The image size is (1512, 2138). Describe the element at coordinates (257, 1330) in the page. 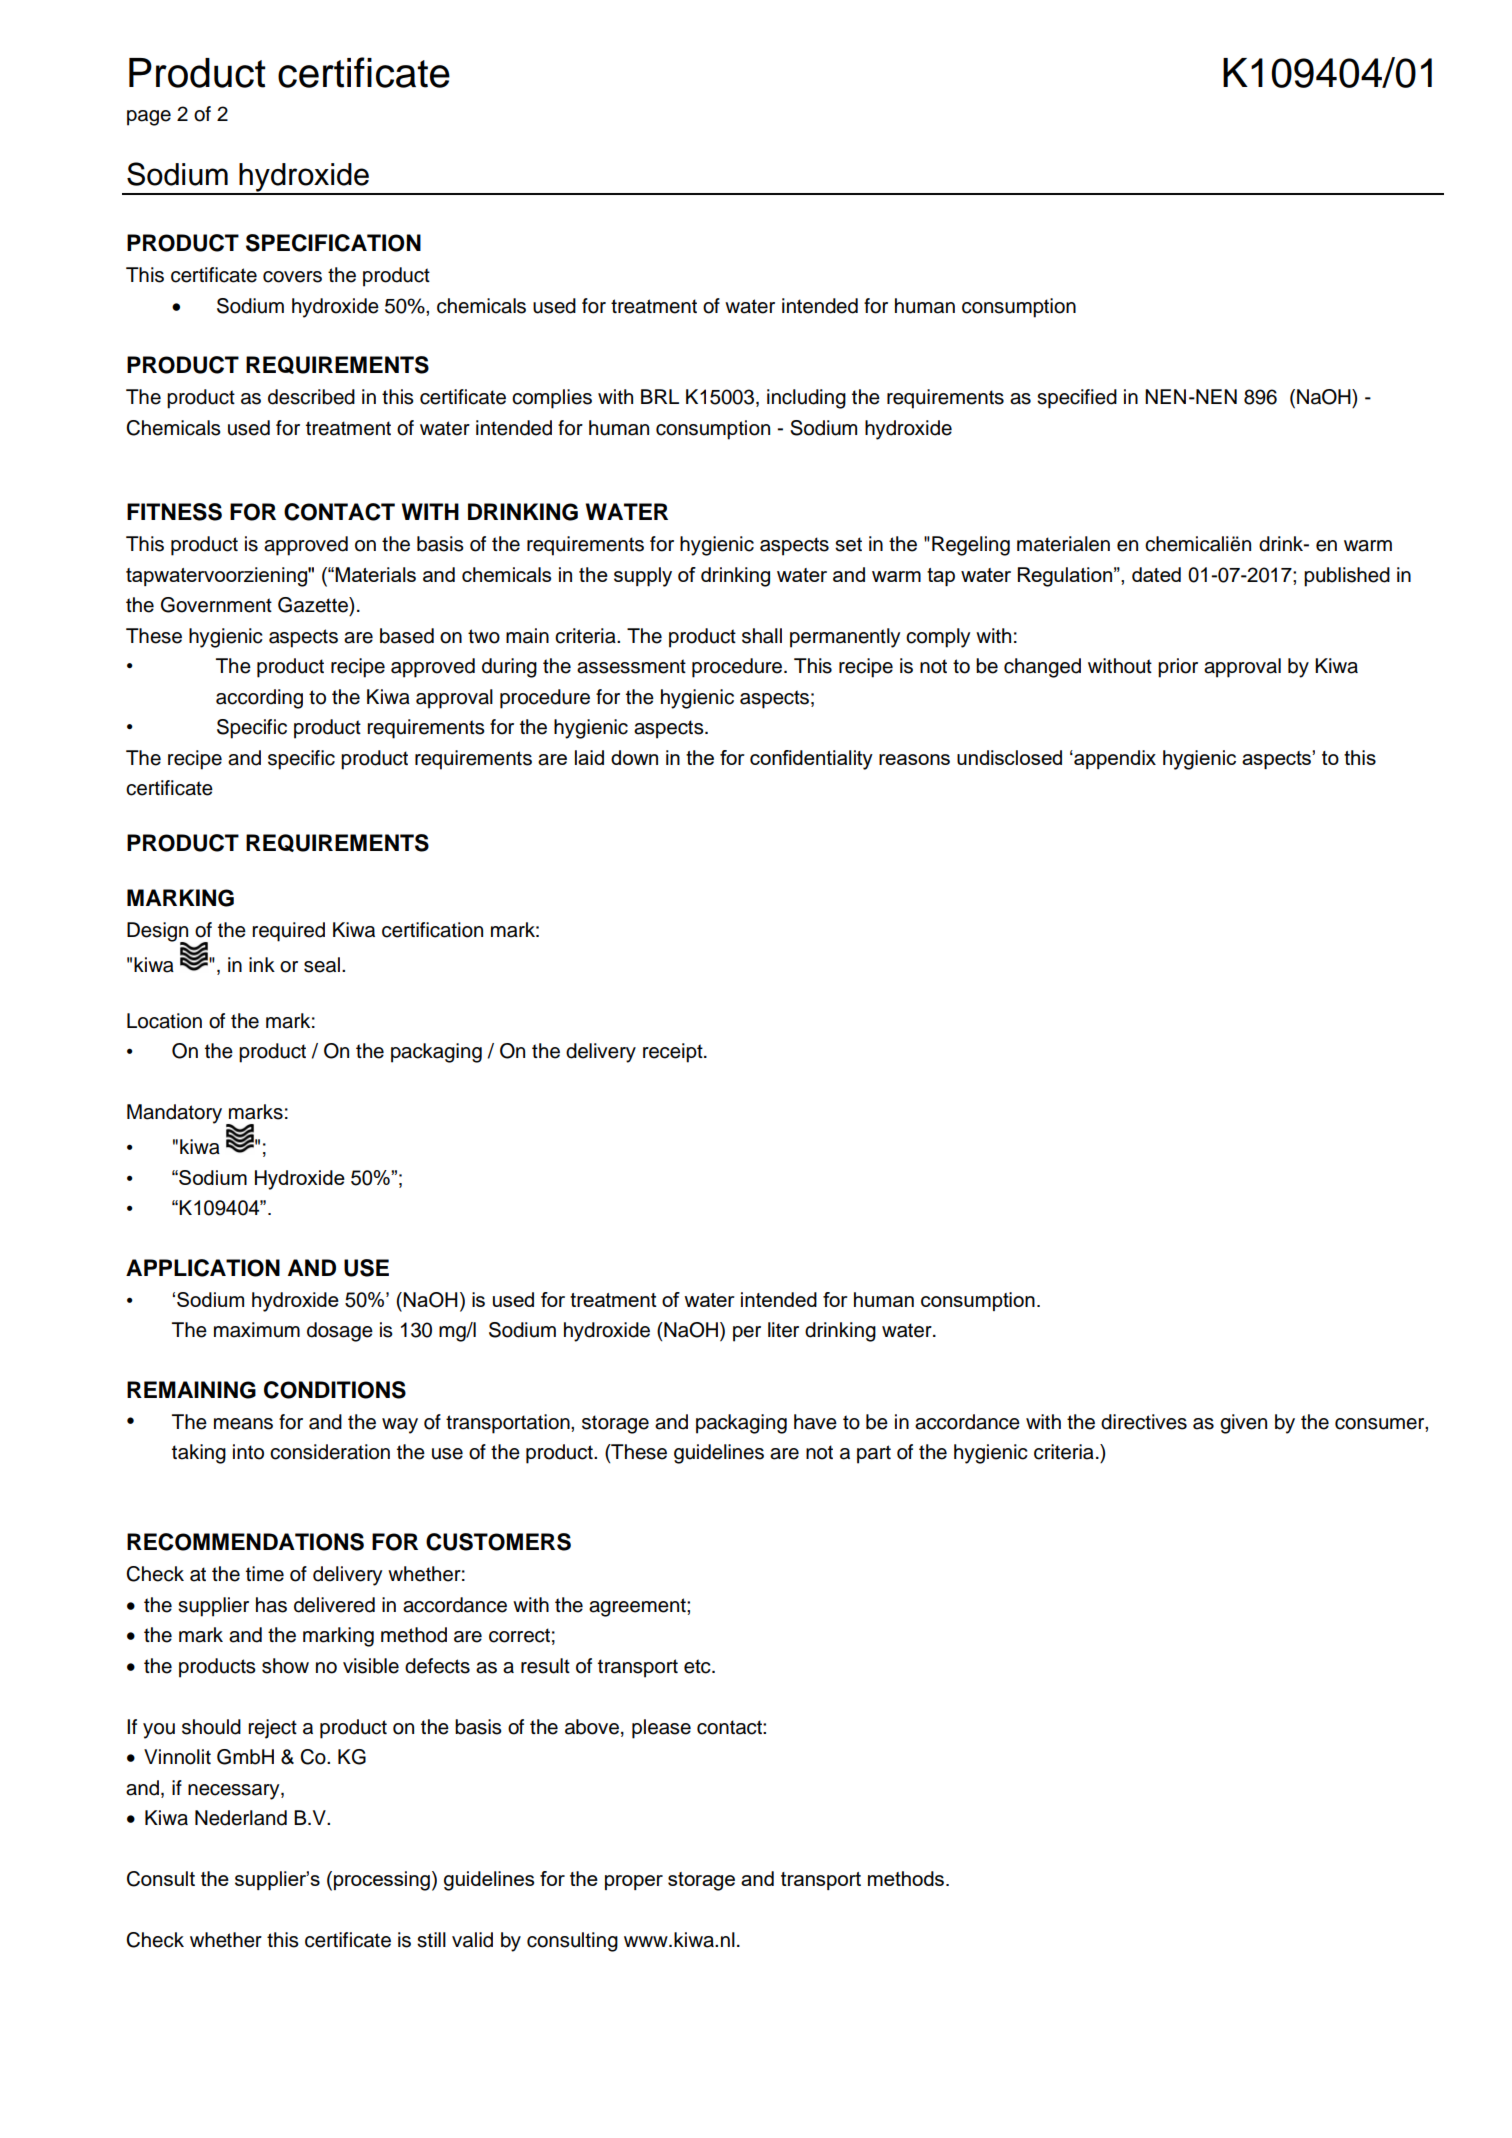

I see `maximum` at that location.
